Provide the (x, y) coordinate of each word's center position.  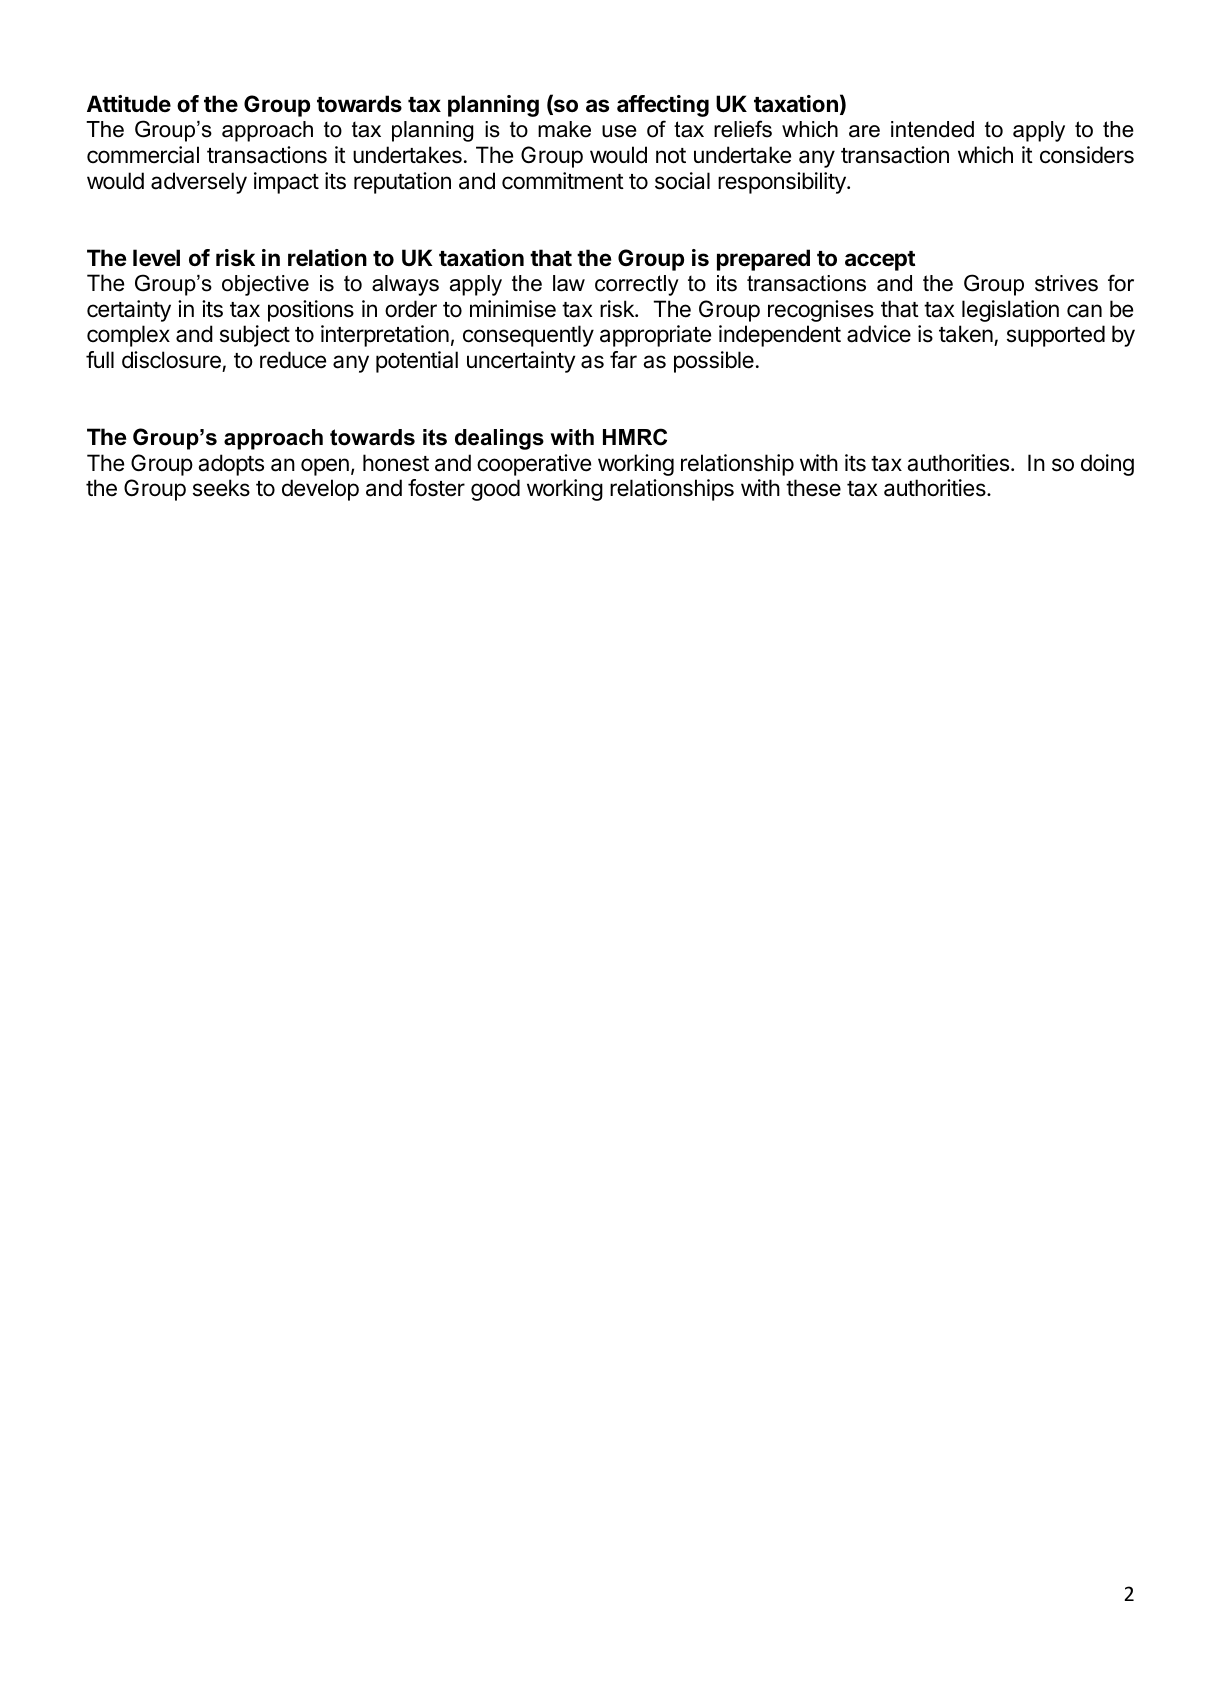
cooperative (534, 465)
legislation (1010, 311)
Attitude (129, 103)
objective (265, 285)
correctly (637, 285)
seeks (221, 488)
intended (932, 129)
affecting (663, 106)
